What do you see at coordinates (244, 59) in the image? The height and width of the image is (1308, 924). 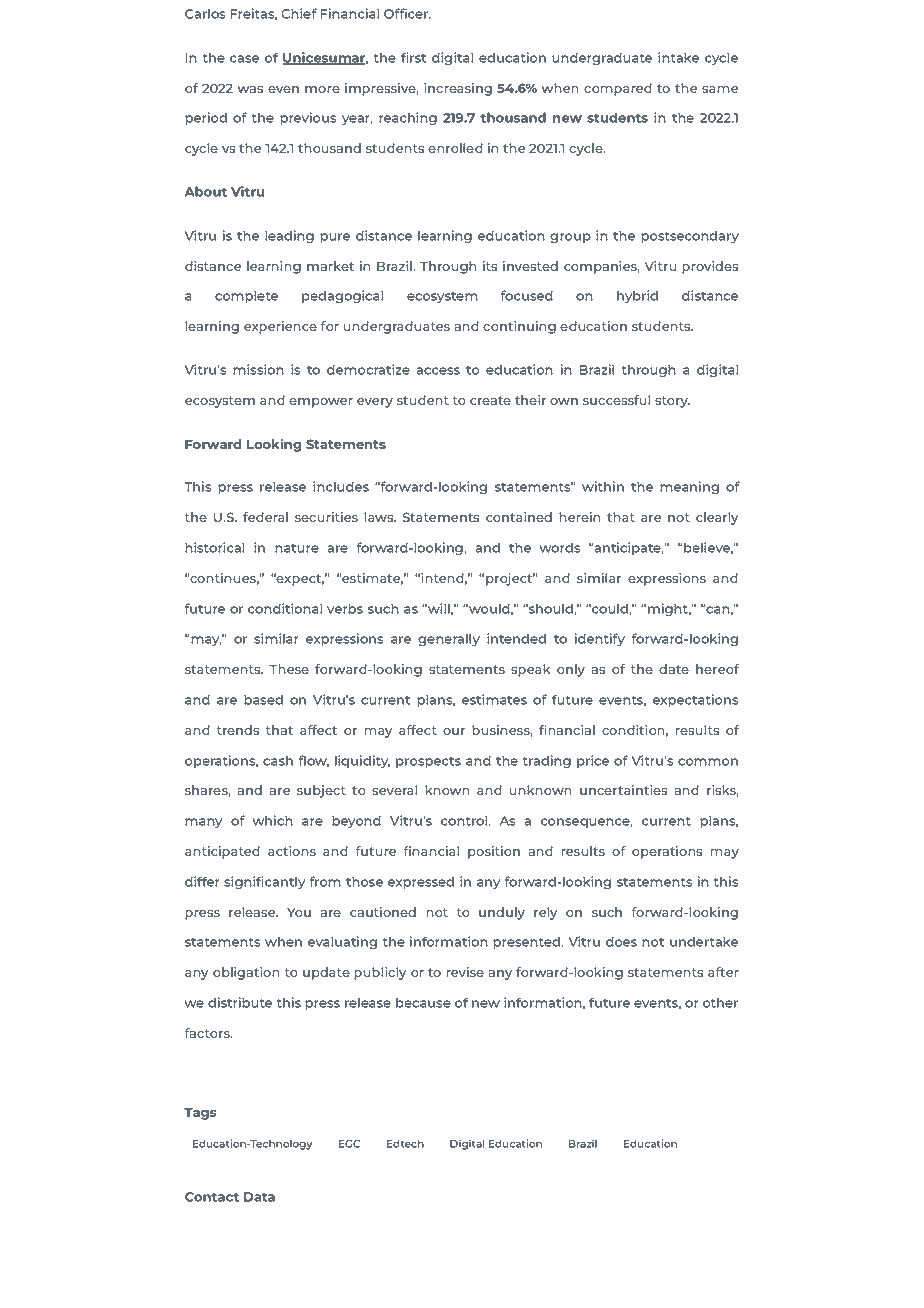 I see `case` at bounding box center [244, 59].
